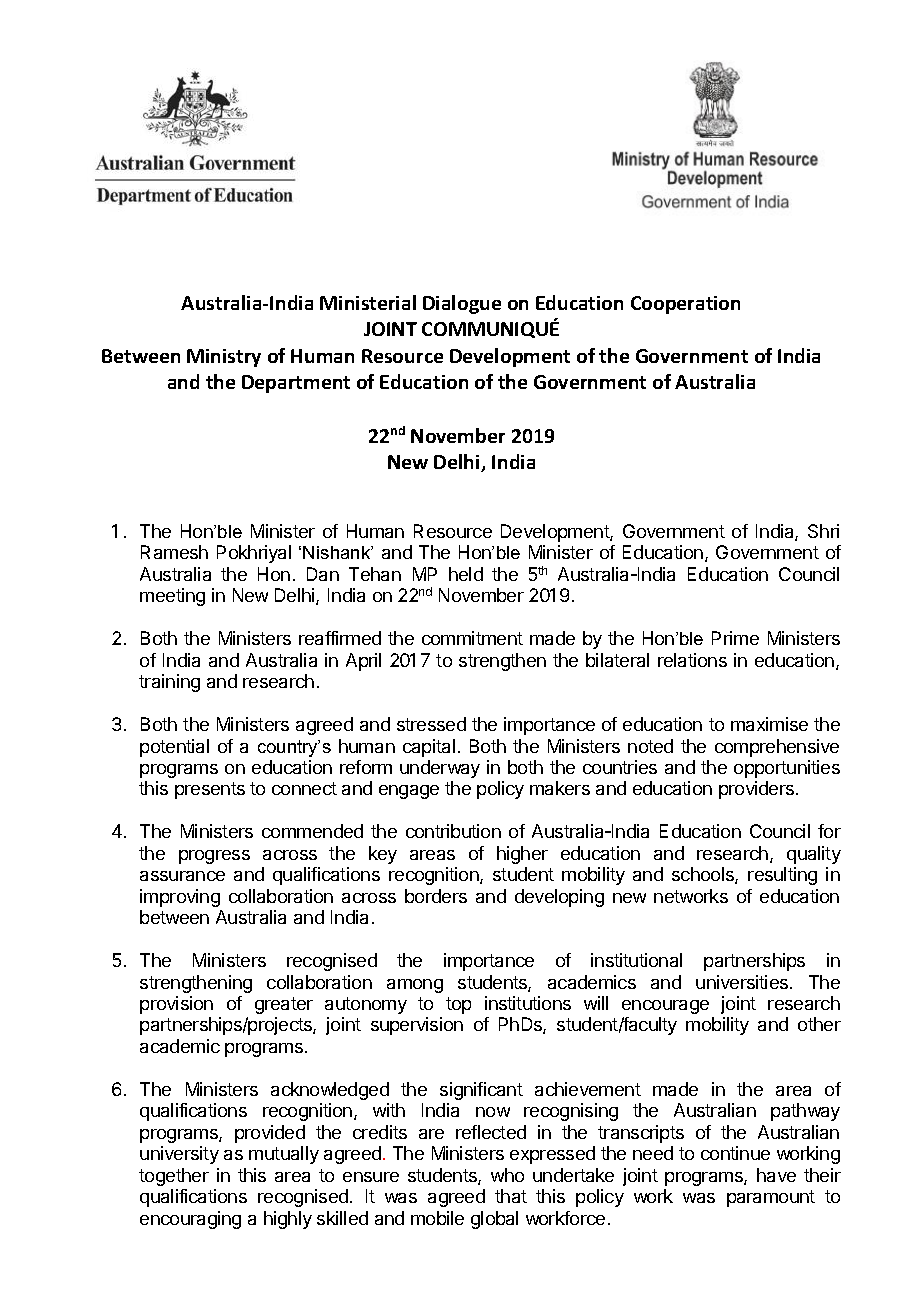  I want to click on Cooperation, so click(685, 305).
